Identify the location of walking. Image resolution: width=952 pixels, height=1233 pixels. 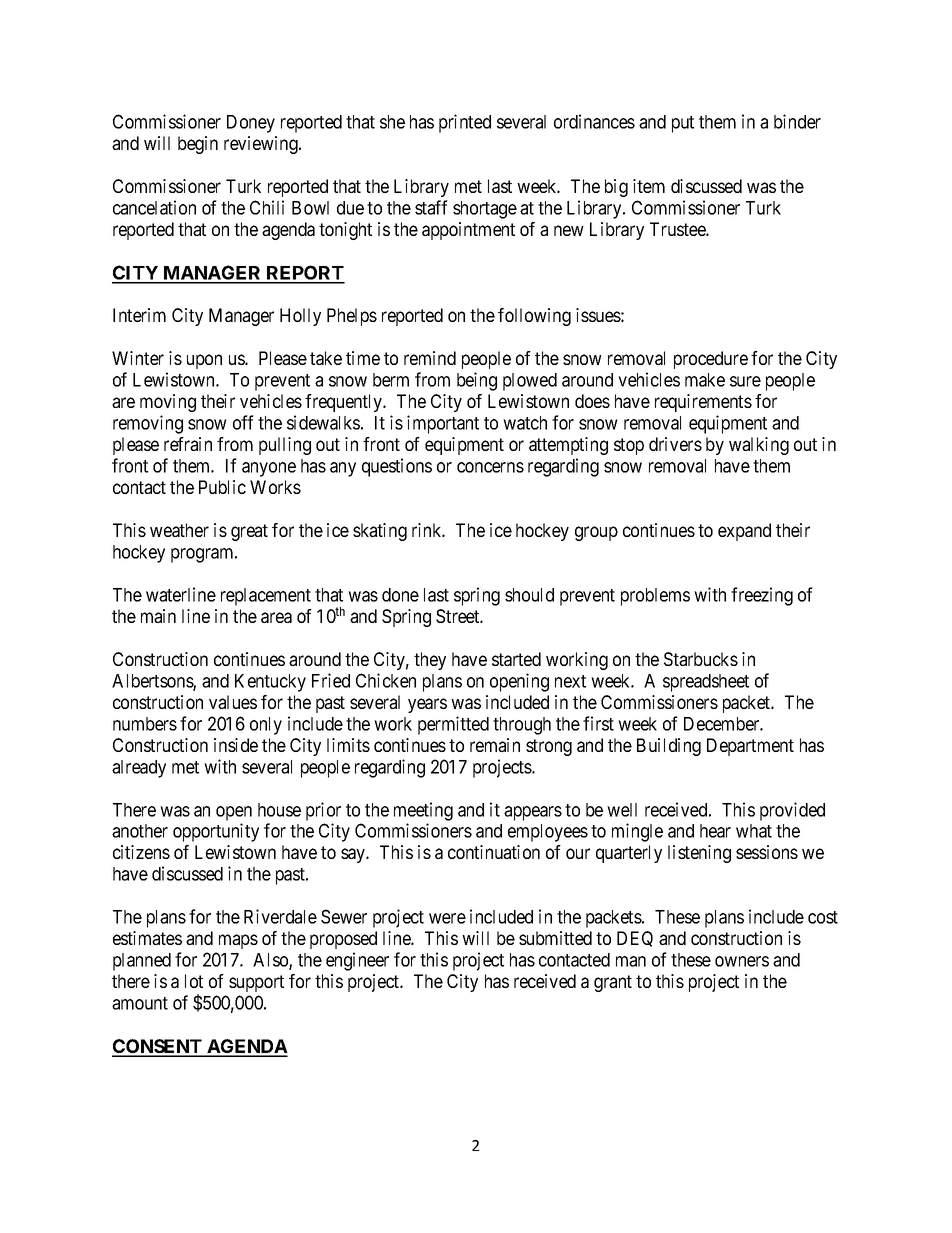
(759, 446).
